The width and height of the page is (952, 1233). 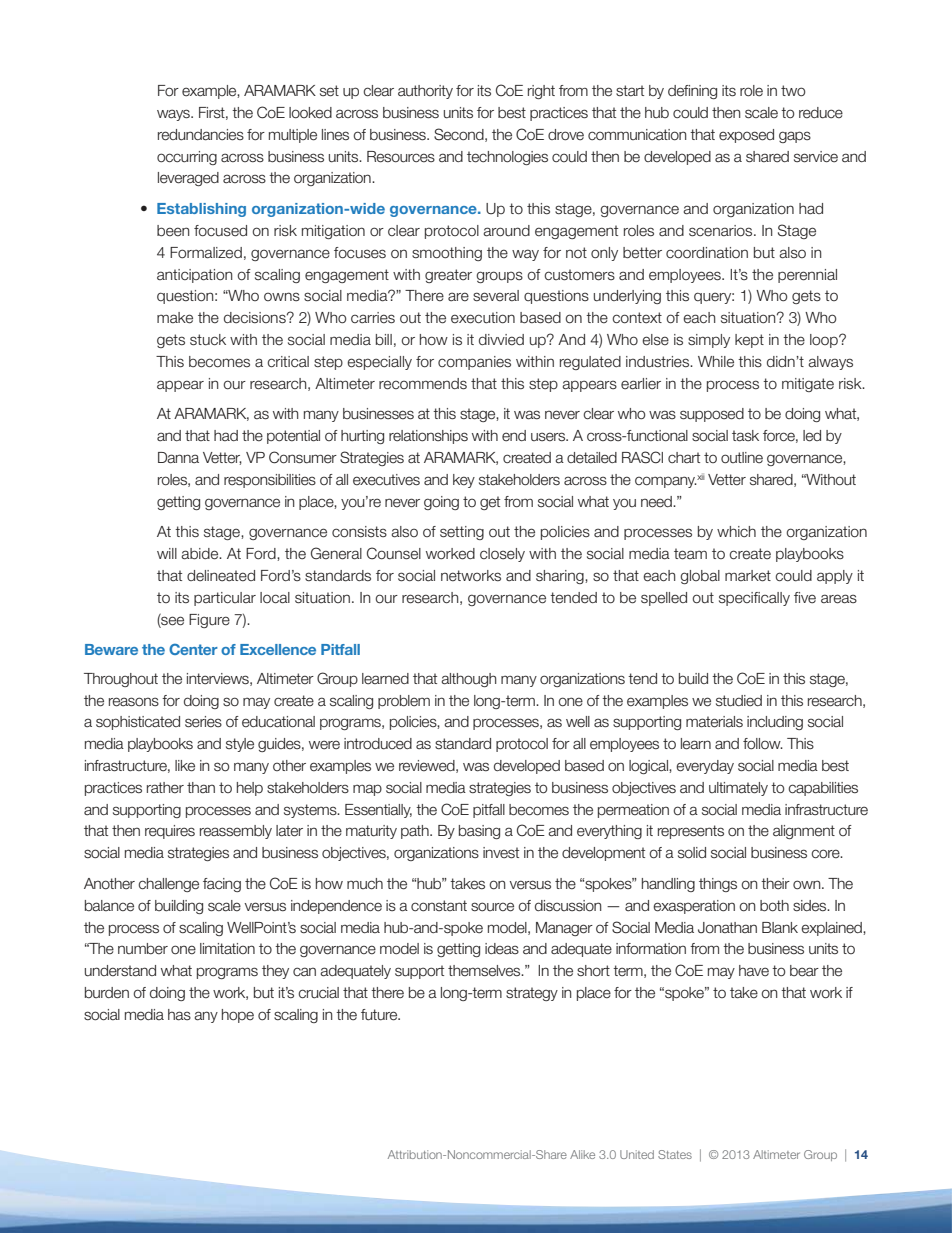 What do you see at coordinates (201, 135) in the page?
I see `redundancies` at bounding box center [201, 135].
